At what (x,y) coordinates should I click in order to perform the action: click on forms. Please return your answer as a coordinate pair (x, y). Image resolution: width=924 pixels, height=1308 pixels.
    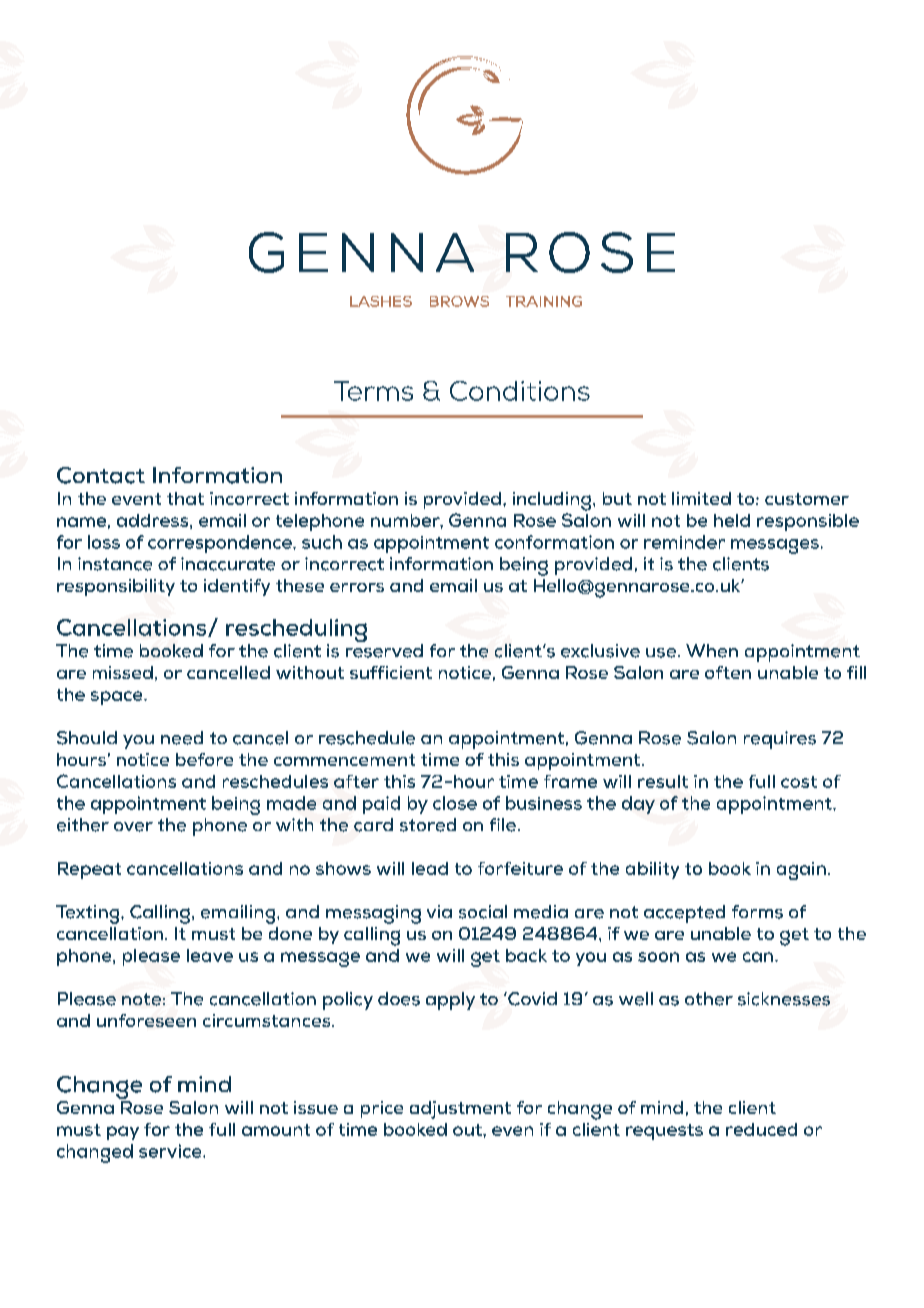
    Looking at the image, I should click on (757, 912).
